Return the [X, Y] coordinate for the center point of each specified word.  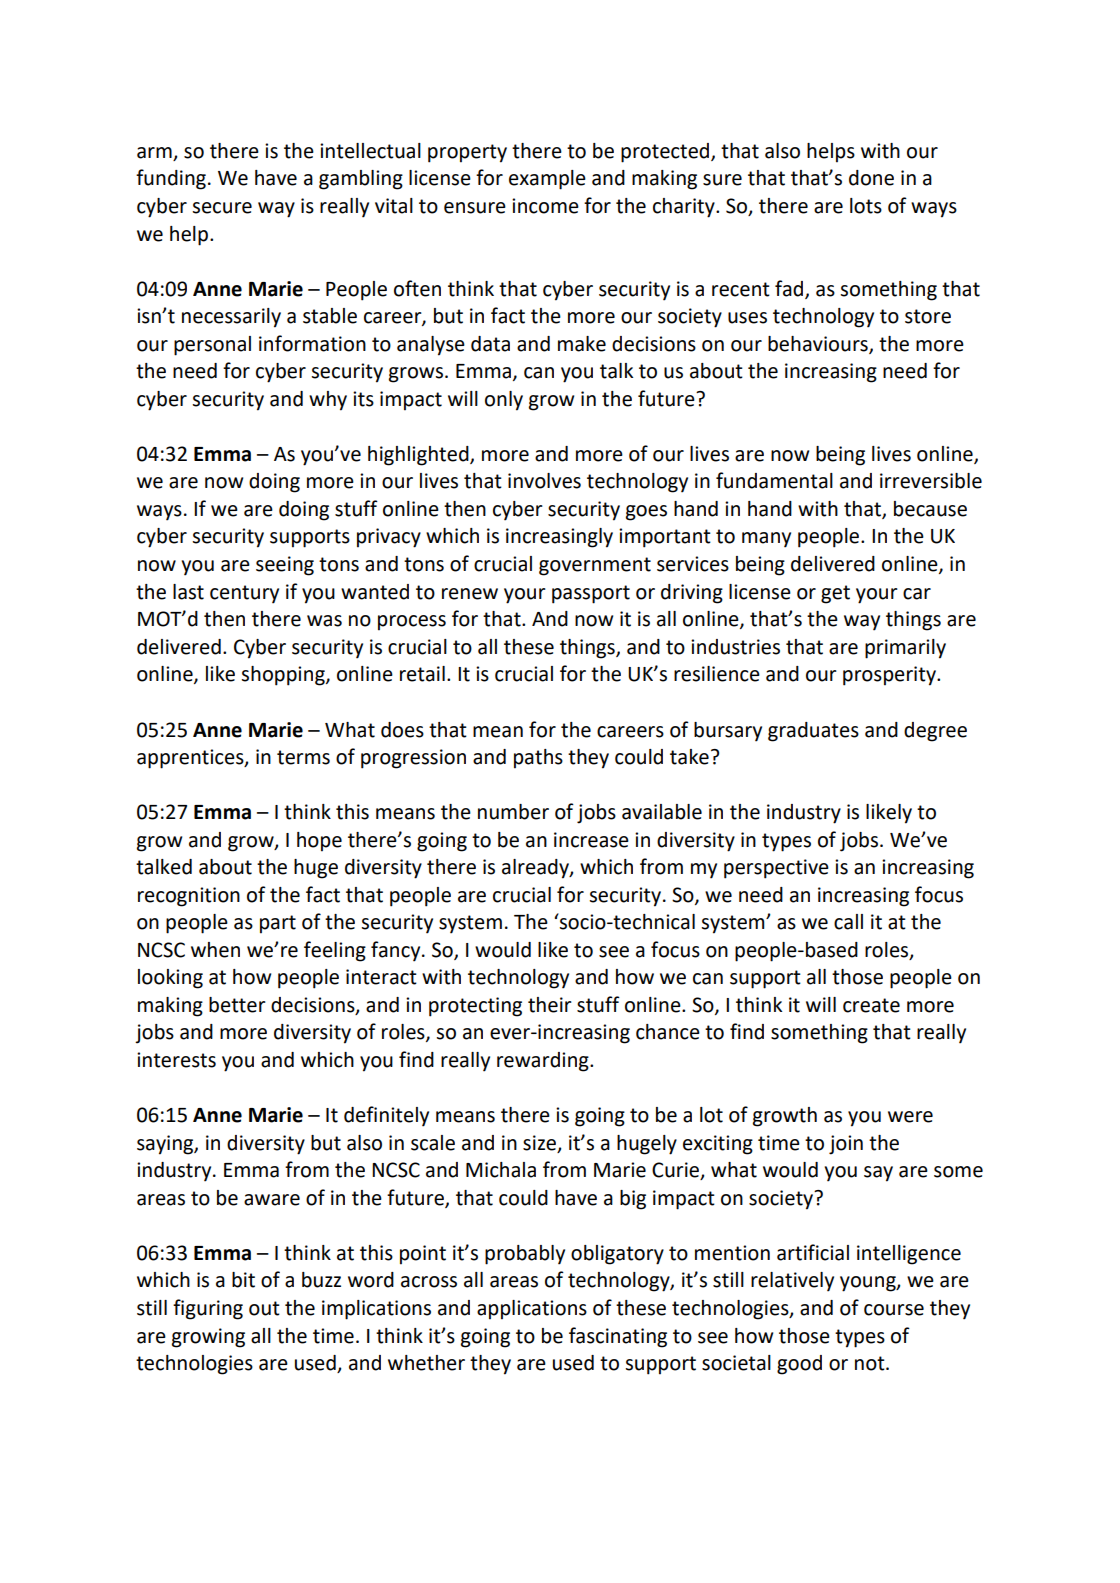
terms [303, 757]
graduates [813, 732]
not [871, 1363]
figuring [208, 1309]
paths [538, 759]
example [547, 180]
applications [532, 1310]
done [871, 178]
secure [222, 208]
